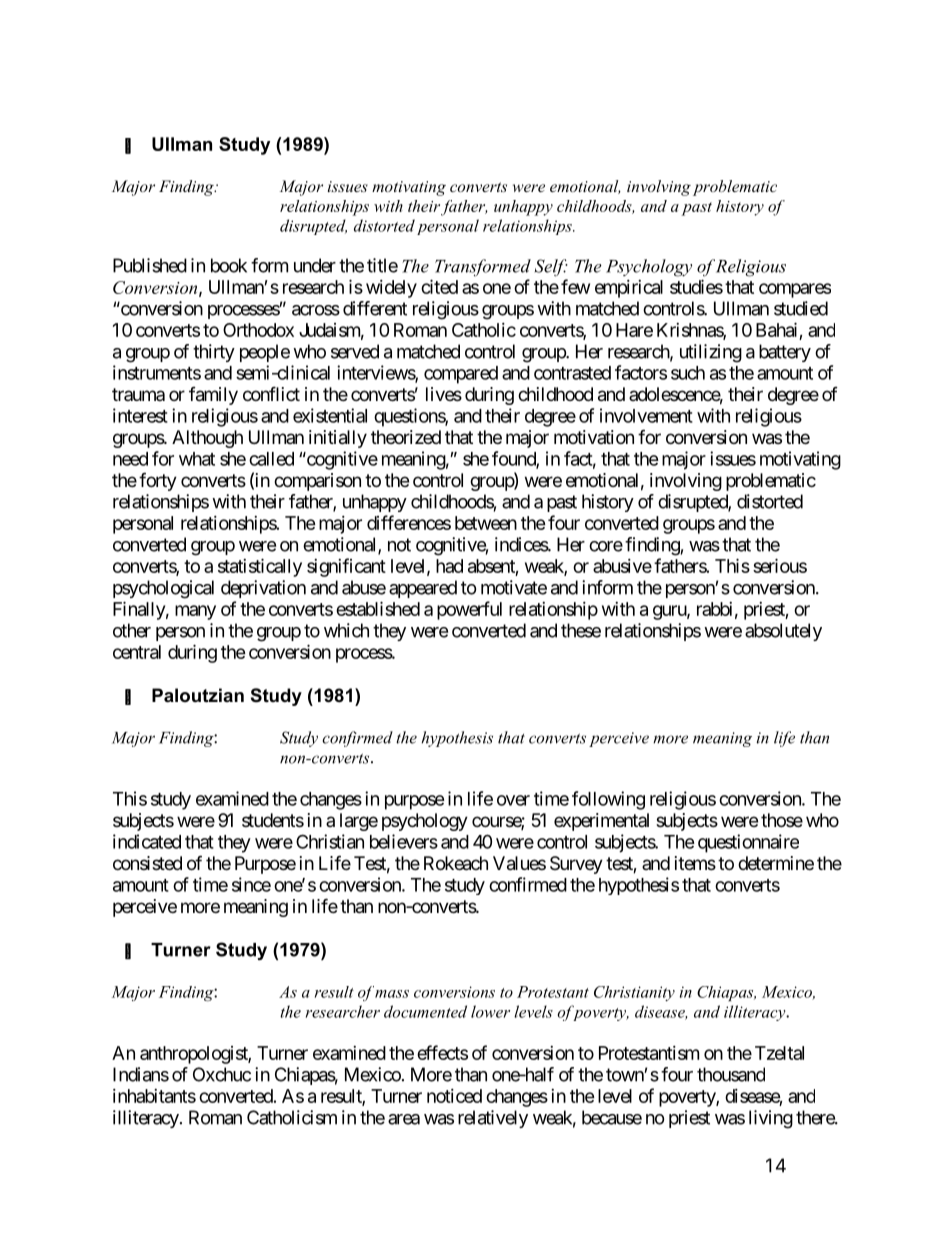 The width and height of the image is (952, 1233). What do you see at coordinates (801, 308) in the image?
I see `studied` at bounding box center [801, 308].
